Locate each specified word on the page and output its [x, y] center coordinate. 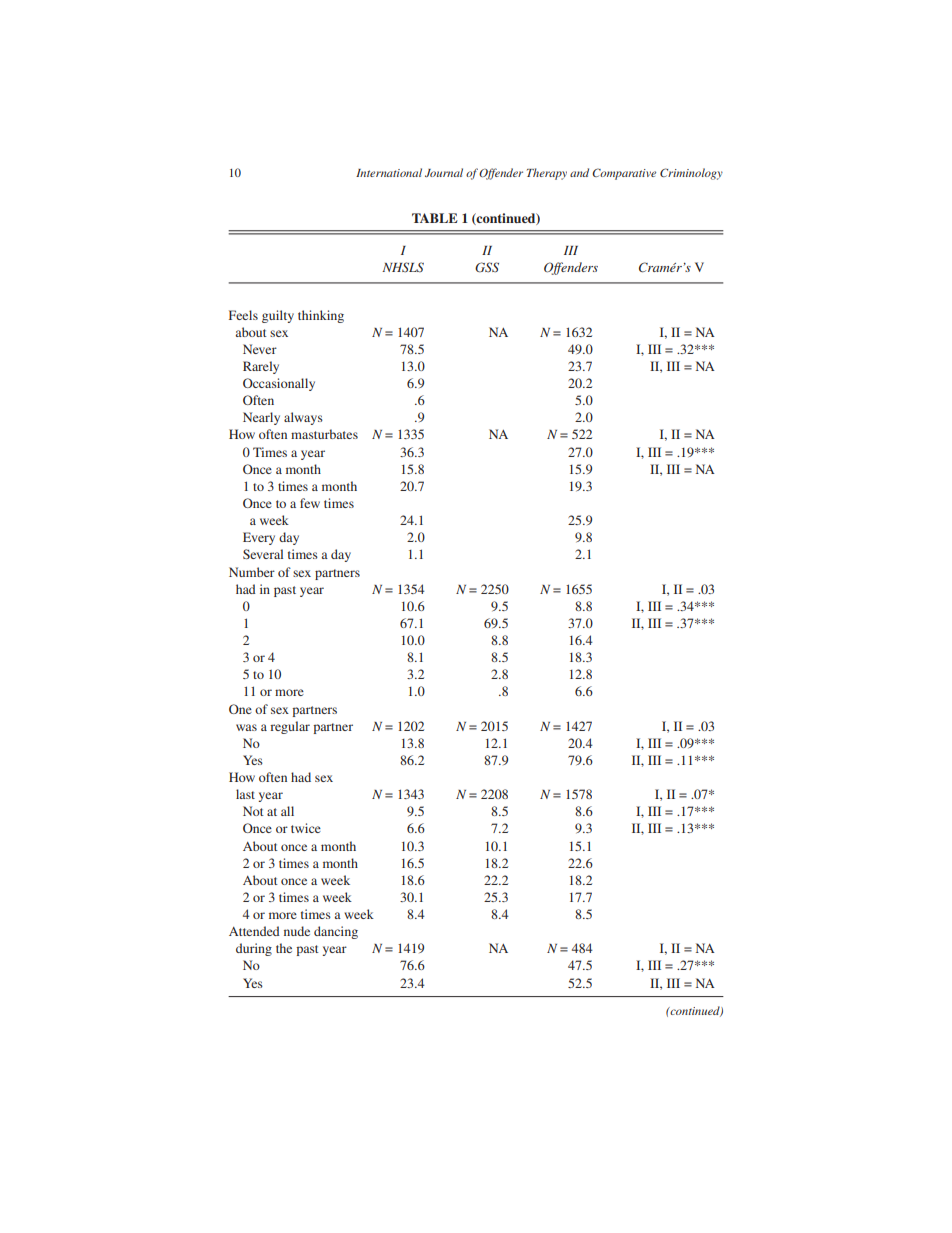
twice [306, 828]
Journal [444, 172]
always [303, 418]
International [389, 172]
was [246, 727]
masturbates [324, 434]
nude [297, 931]
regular [290, 727]
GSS [487, 267]
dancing [336, 932]
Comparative [624, 174]
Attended [254, 931]
